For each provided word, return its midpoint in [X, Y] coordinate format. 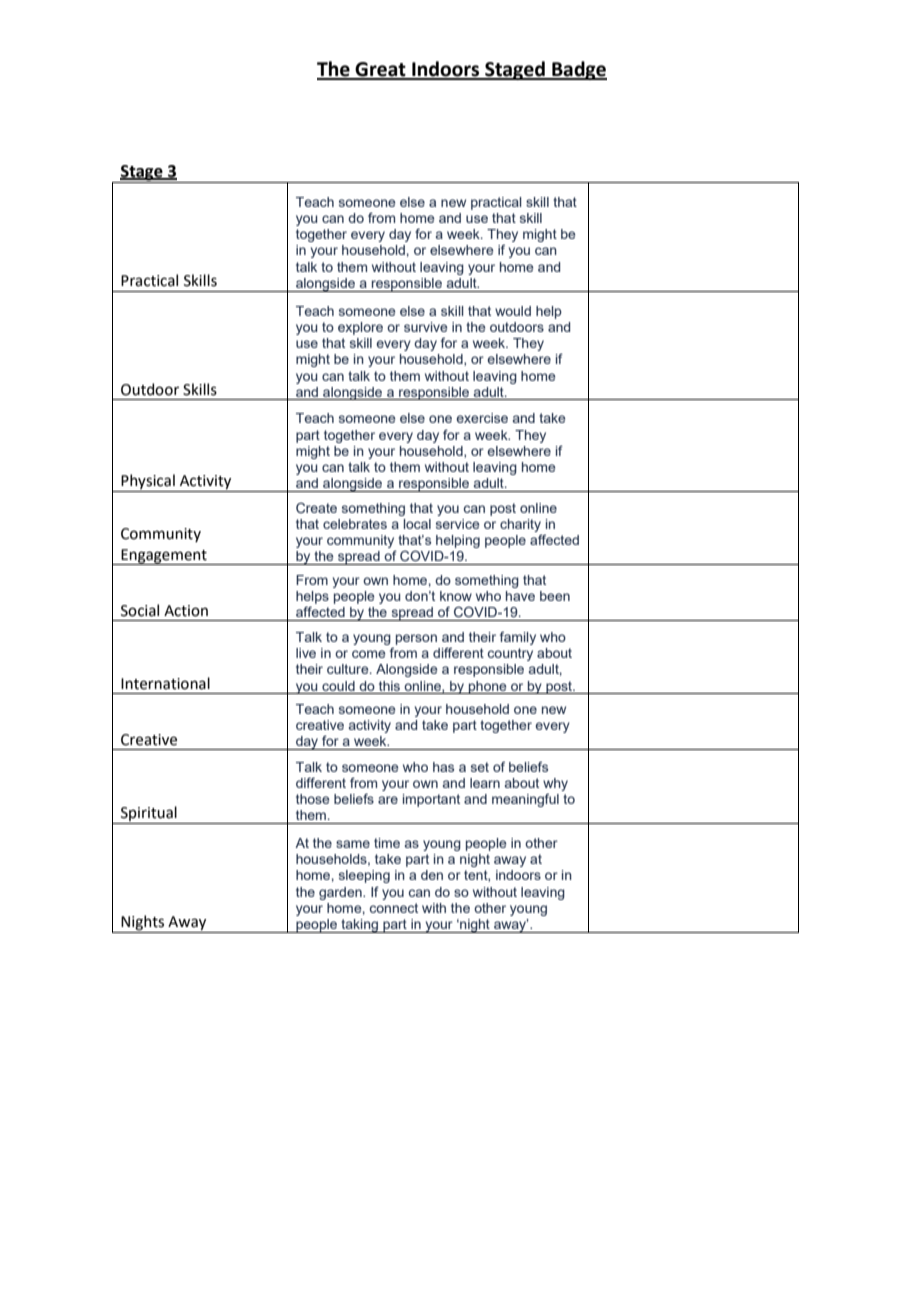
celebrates [355, 524]
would [513, 311]
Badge [578, 70]
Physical [148, 483]
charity [520, 525]
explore [360, 328]
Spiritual [149, 815]
